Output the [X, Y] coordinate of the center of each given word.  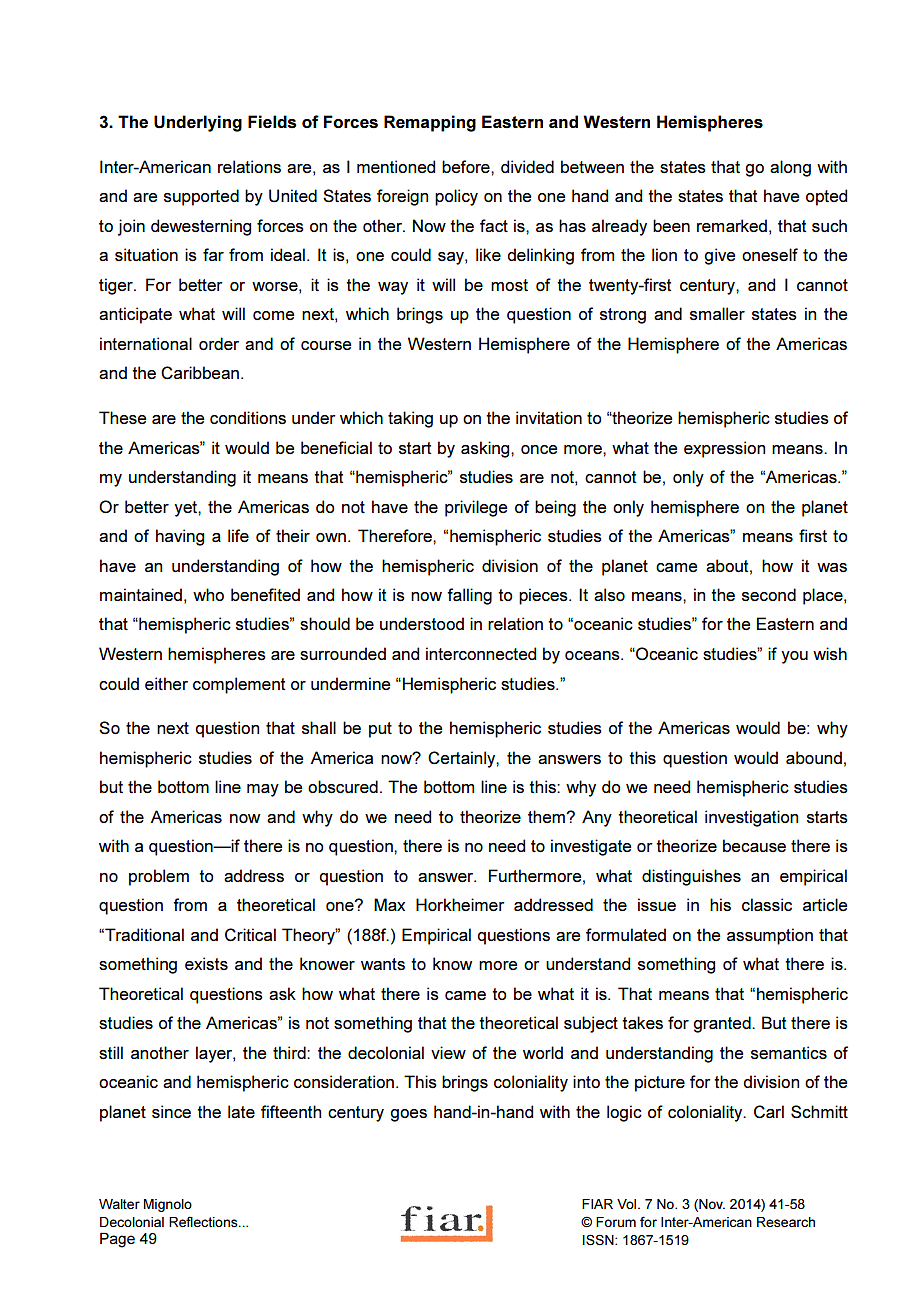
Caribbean [200, 372]
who [208, 594]
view [448, 1052]
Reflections [204, 1221]
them [547, 816]
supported [201, 197]
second [769, 595]
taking [410, 419]
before [467, 166]
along [790, 168]
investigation [751, 818]
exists [206, 963]
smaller [717, 314]
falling [469, 596]
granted [723, 1024]
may [263, 790]
